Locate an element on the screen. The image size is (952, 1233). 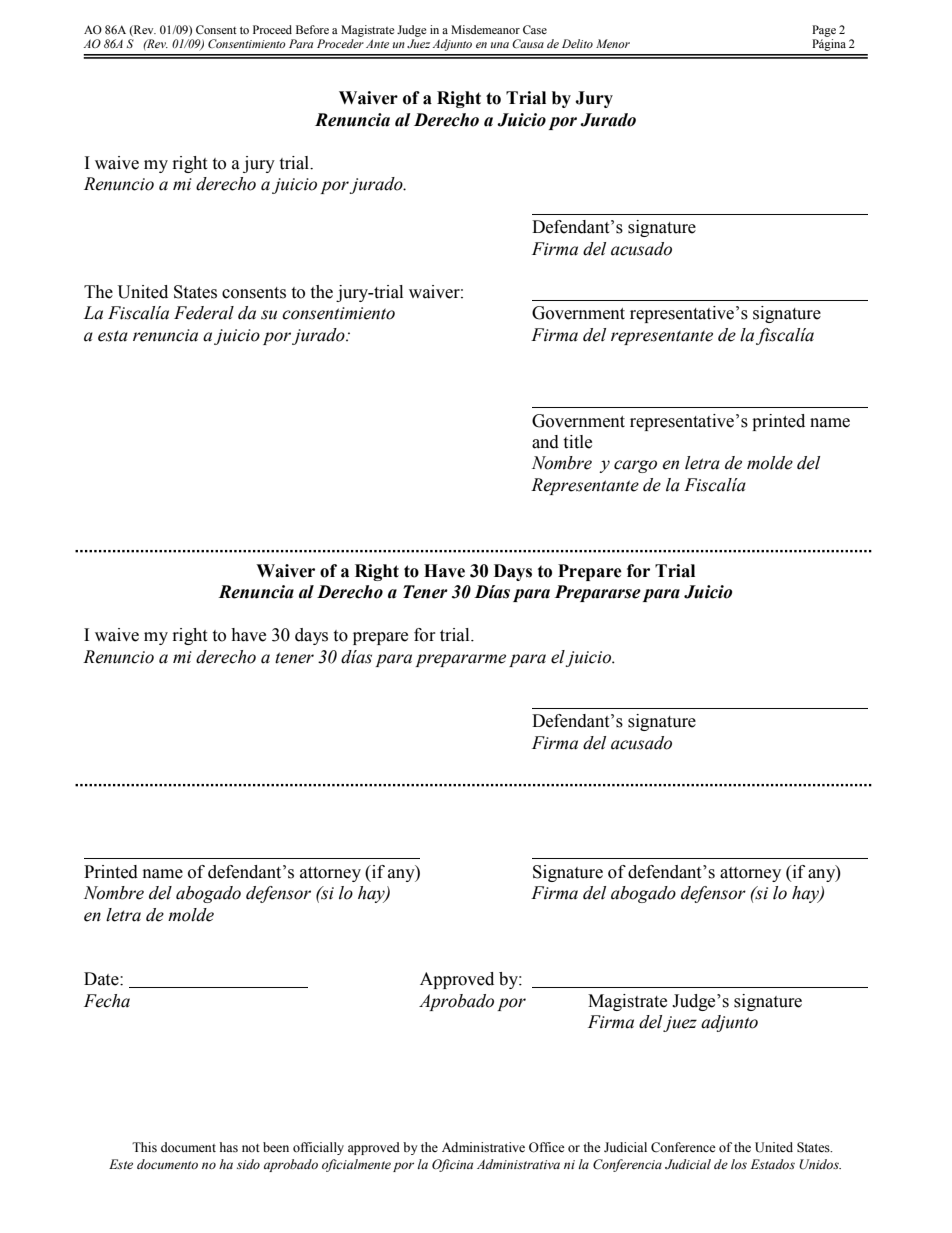
Page is located at coordinates (824, 31).
